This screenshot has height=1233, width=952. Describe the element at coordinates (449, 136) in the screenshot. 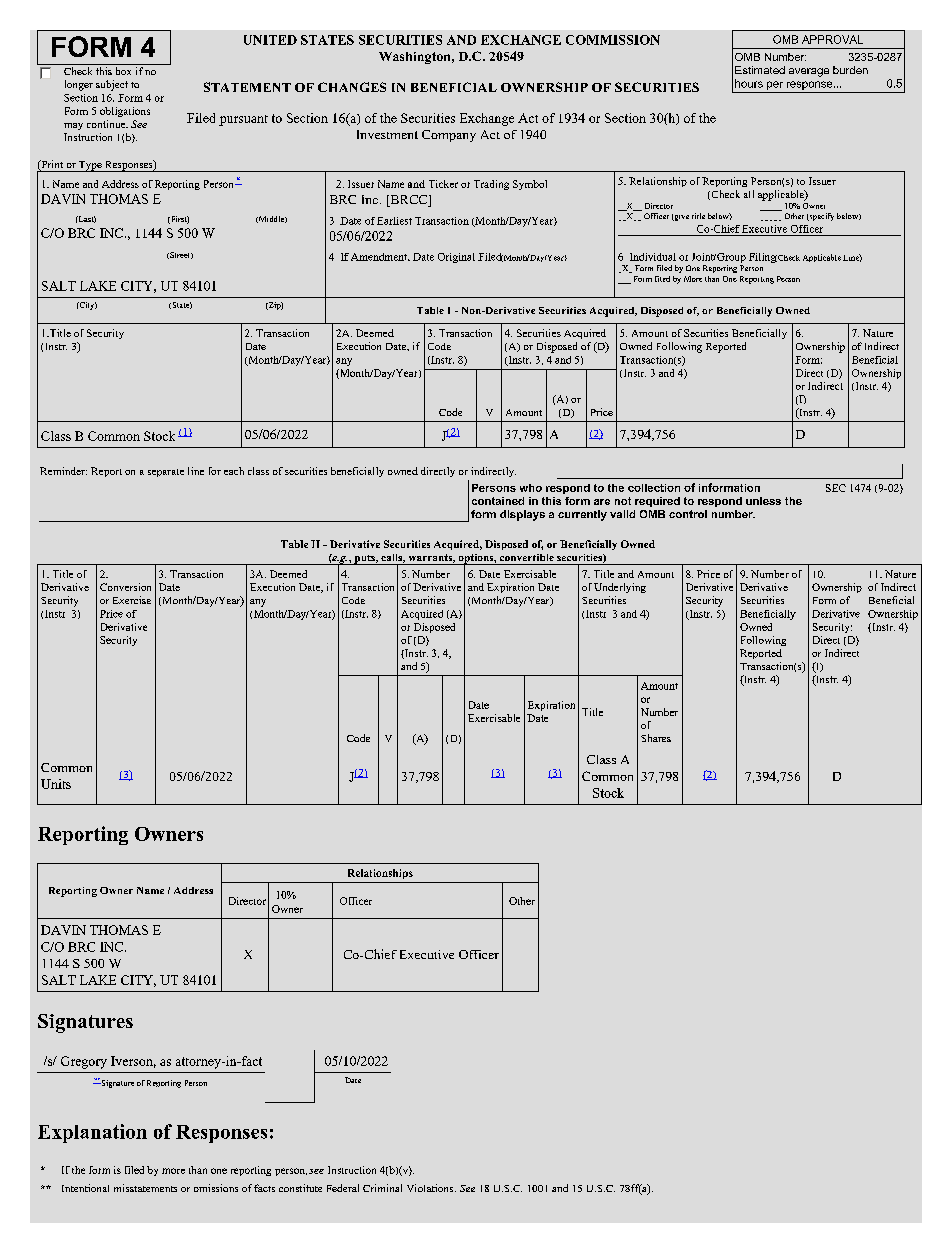

I see `Company` at that location.
